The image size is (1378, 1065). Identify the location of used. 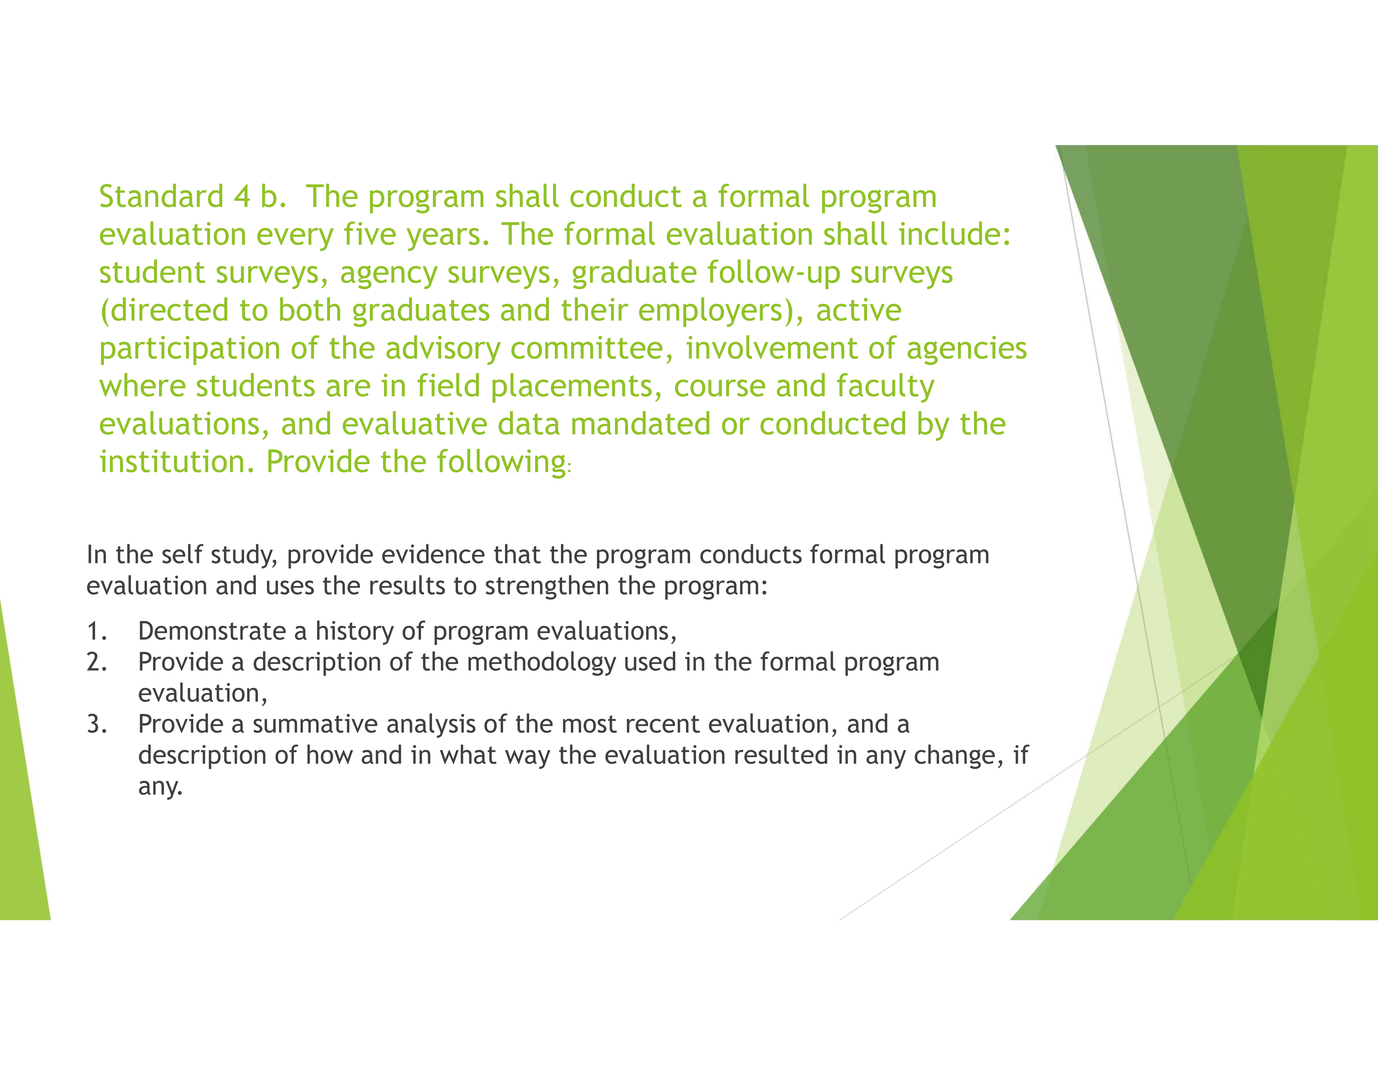
(650, 661).
